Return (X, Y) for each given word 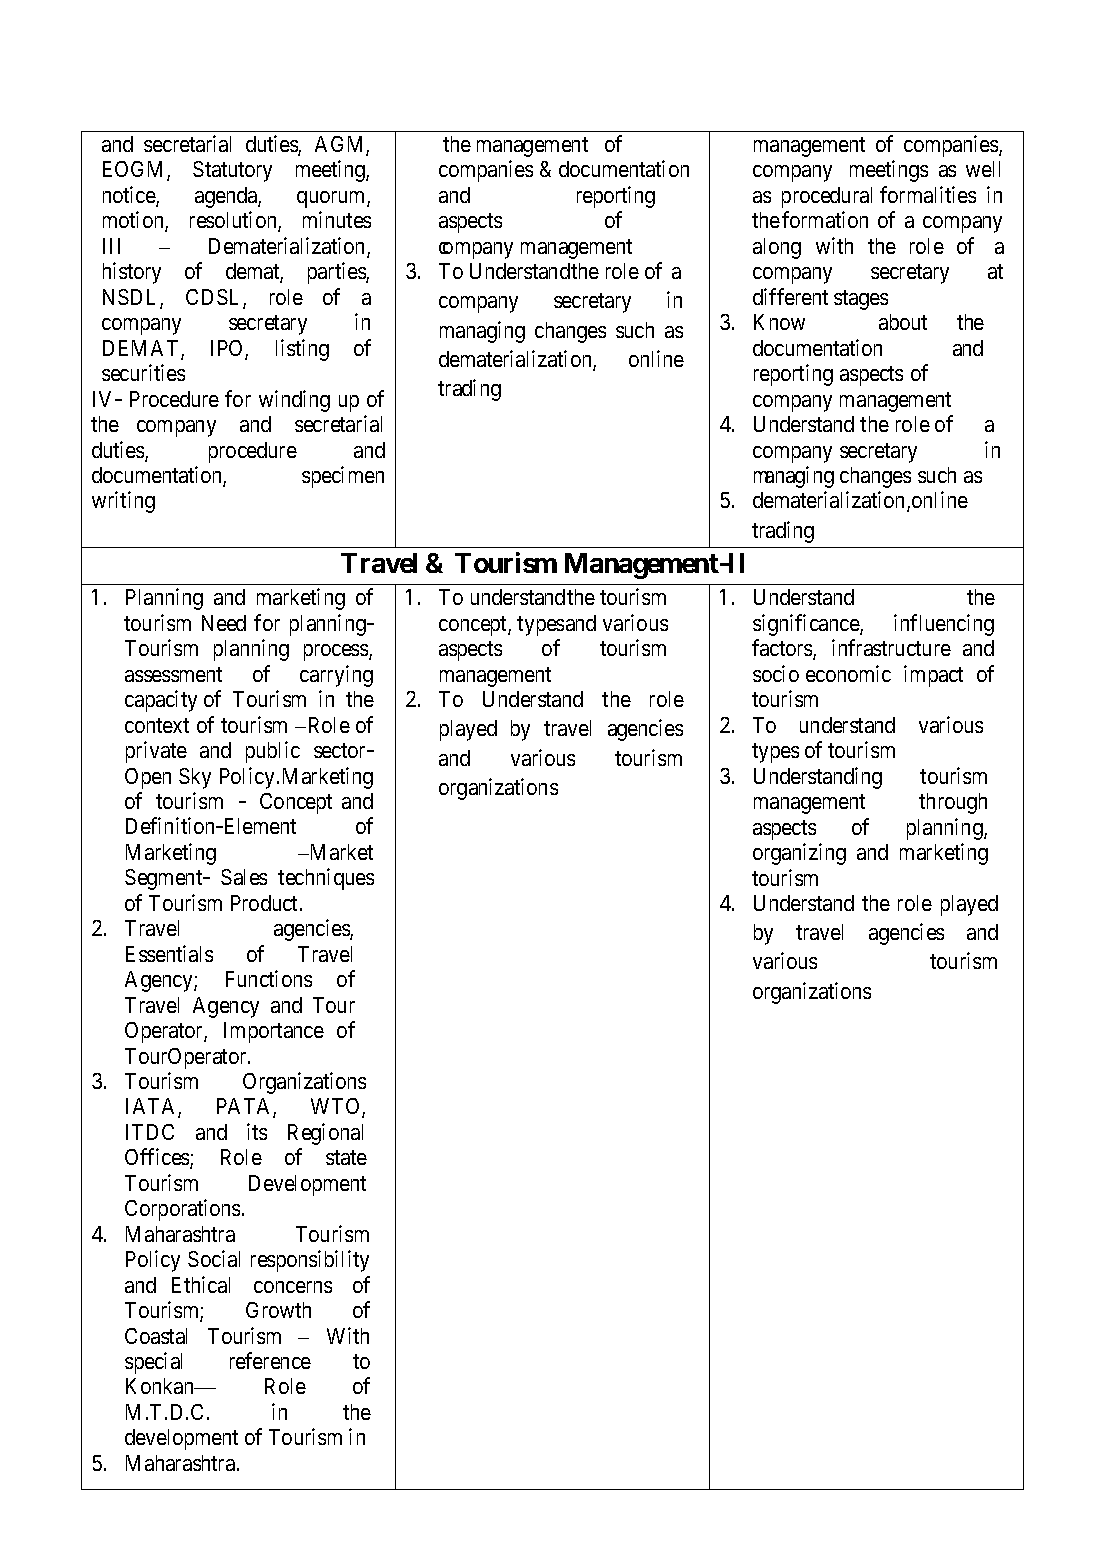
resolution (234, 221)
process (337, 652)
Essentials (169, 953)
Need (224, 623)
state (346, 1158)
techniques (326, 879)
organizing (799, 854)
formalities (928, 194)
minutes (337, 219)
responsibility (310, 1261)
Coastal (156, 1336)
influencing (944, 625)
